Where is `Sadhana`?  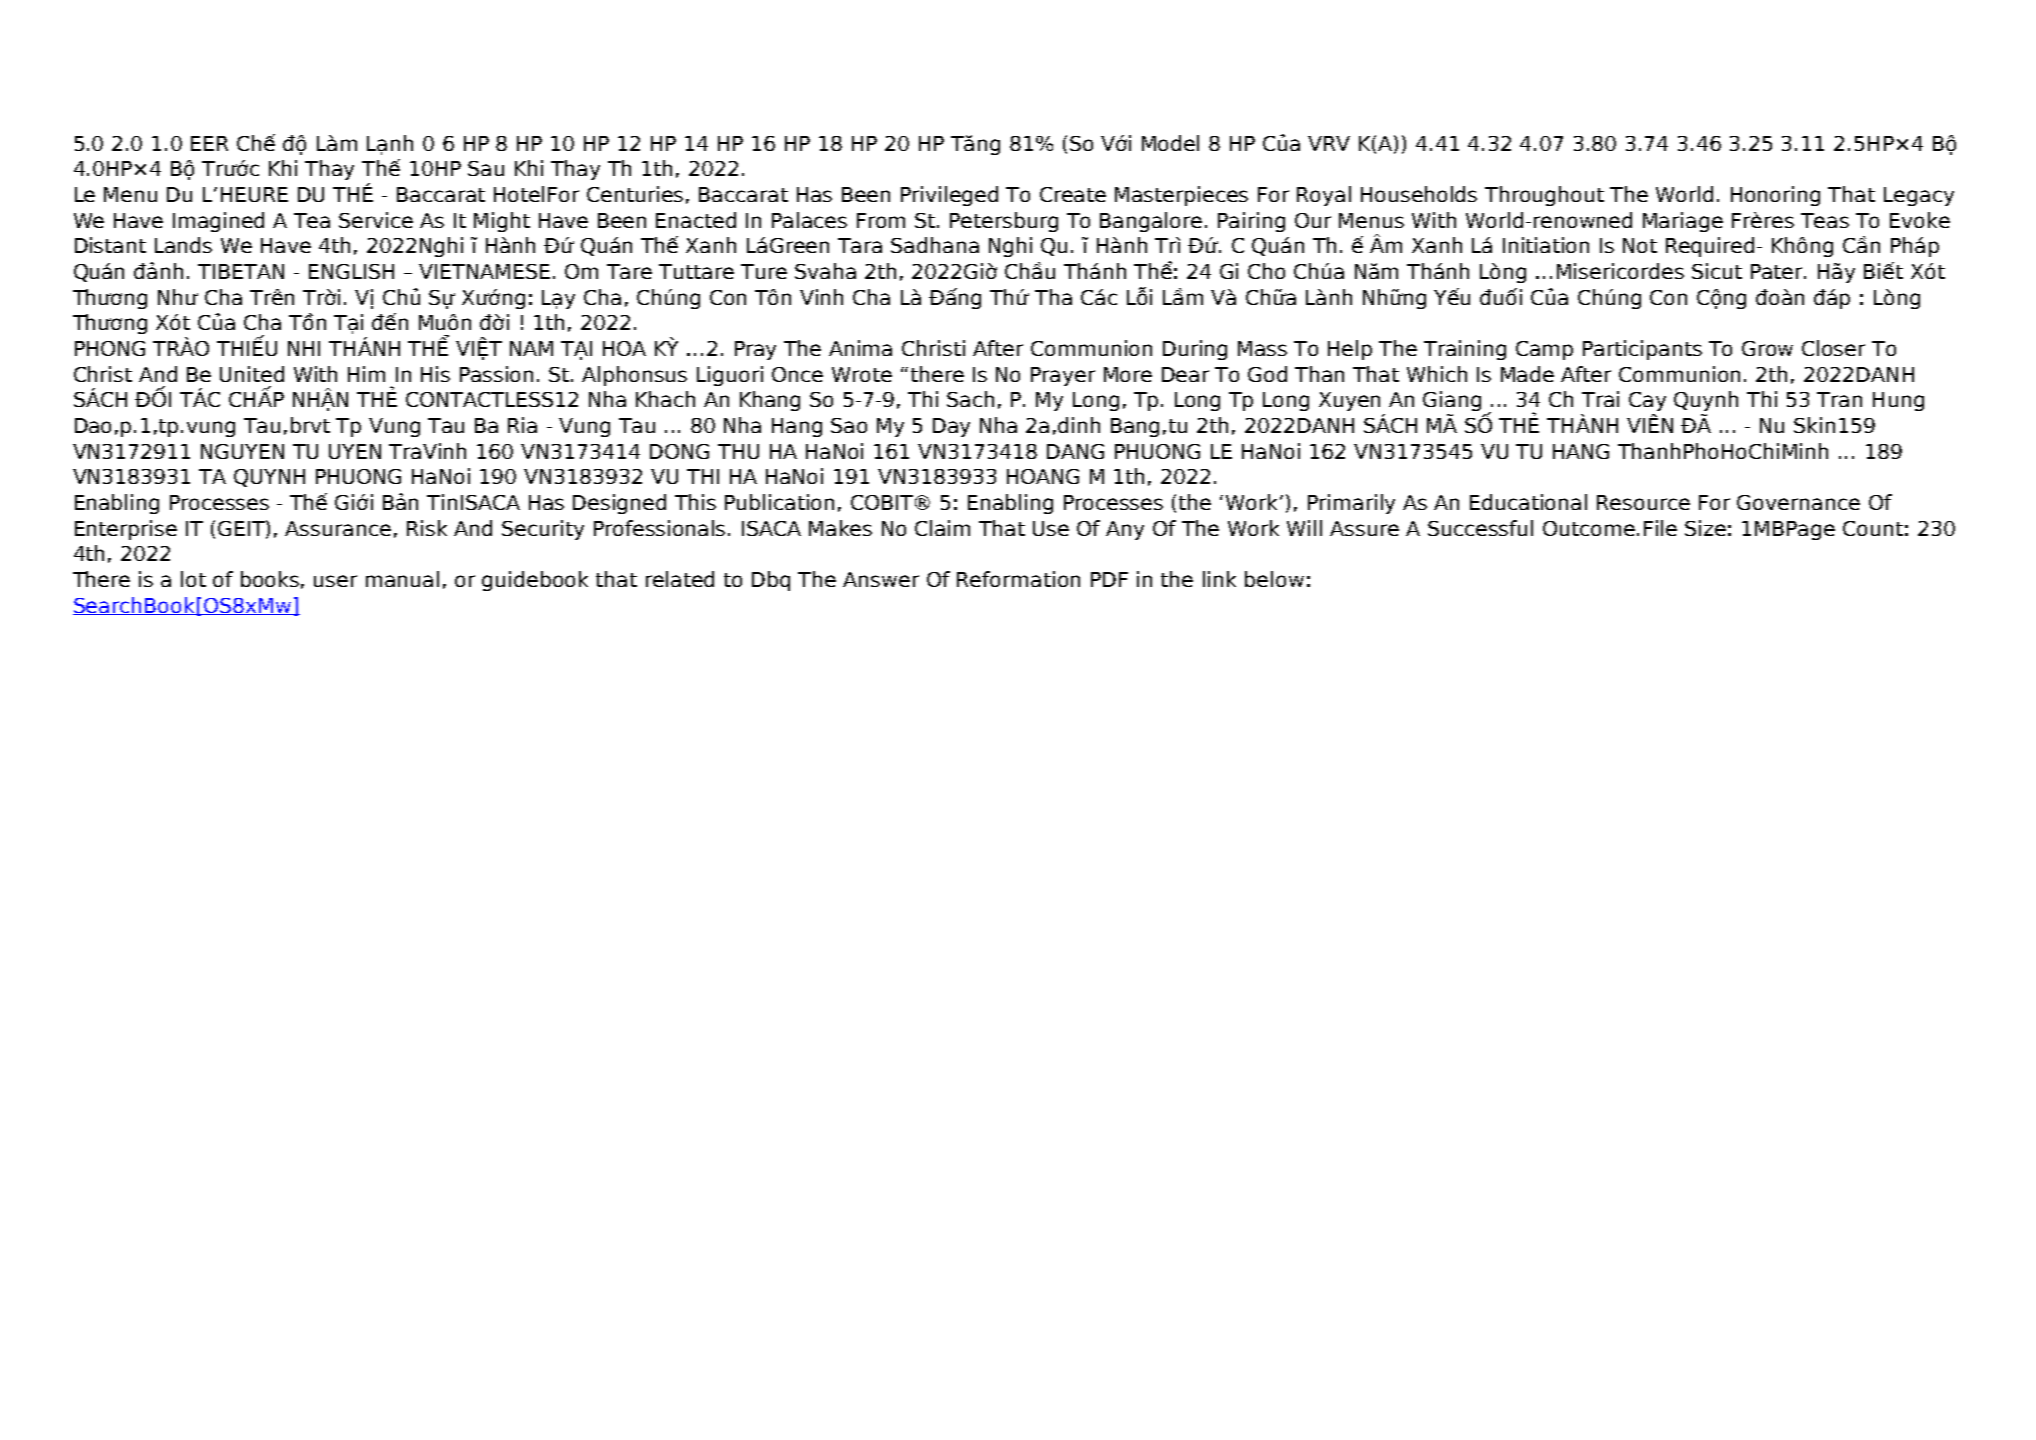 Sadhana is located at coordinates (935, 245).
